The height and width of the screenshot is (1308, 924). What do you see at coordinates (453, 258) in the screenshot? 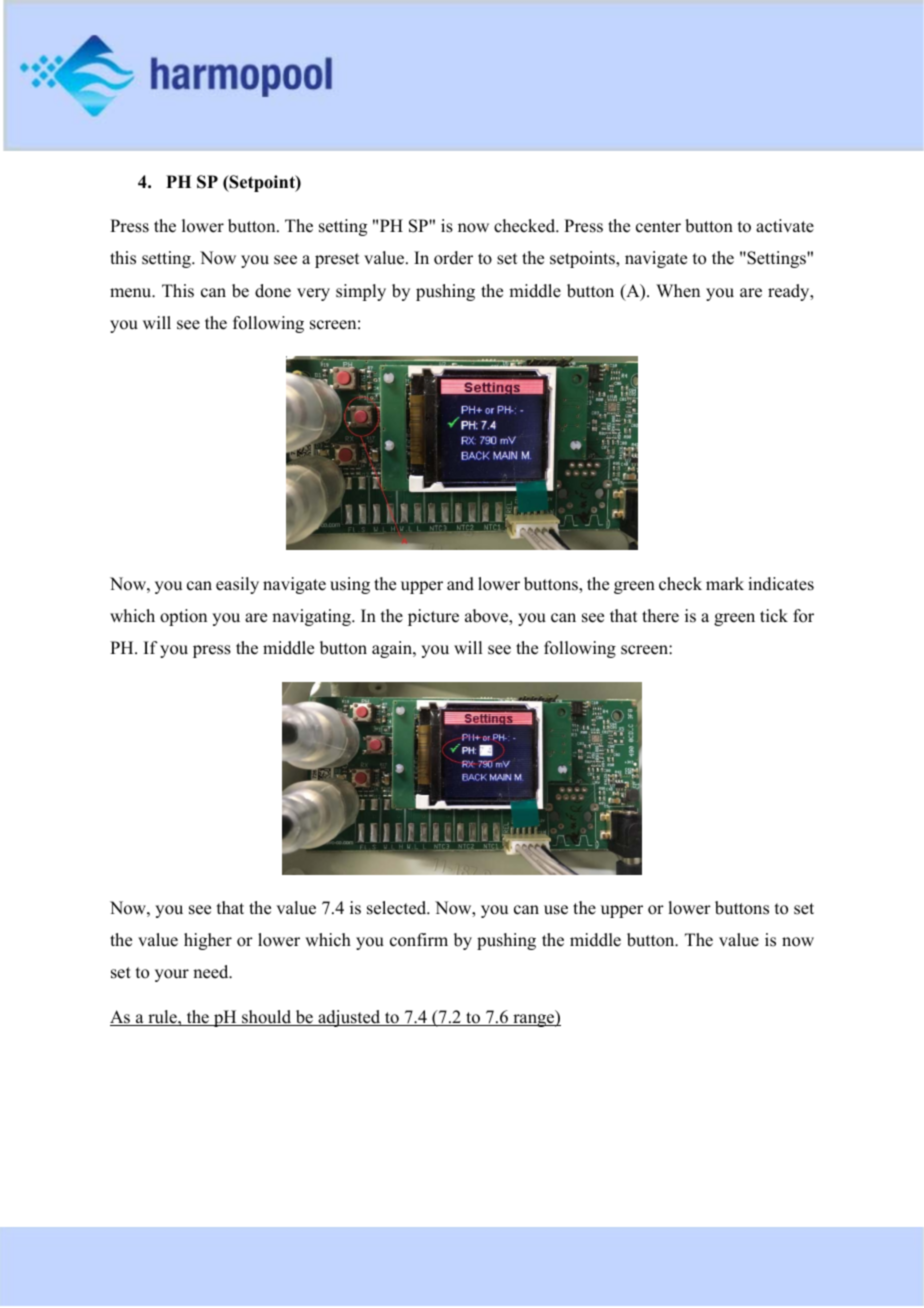
I see `order` at bounding box center [453, 258].
